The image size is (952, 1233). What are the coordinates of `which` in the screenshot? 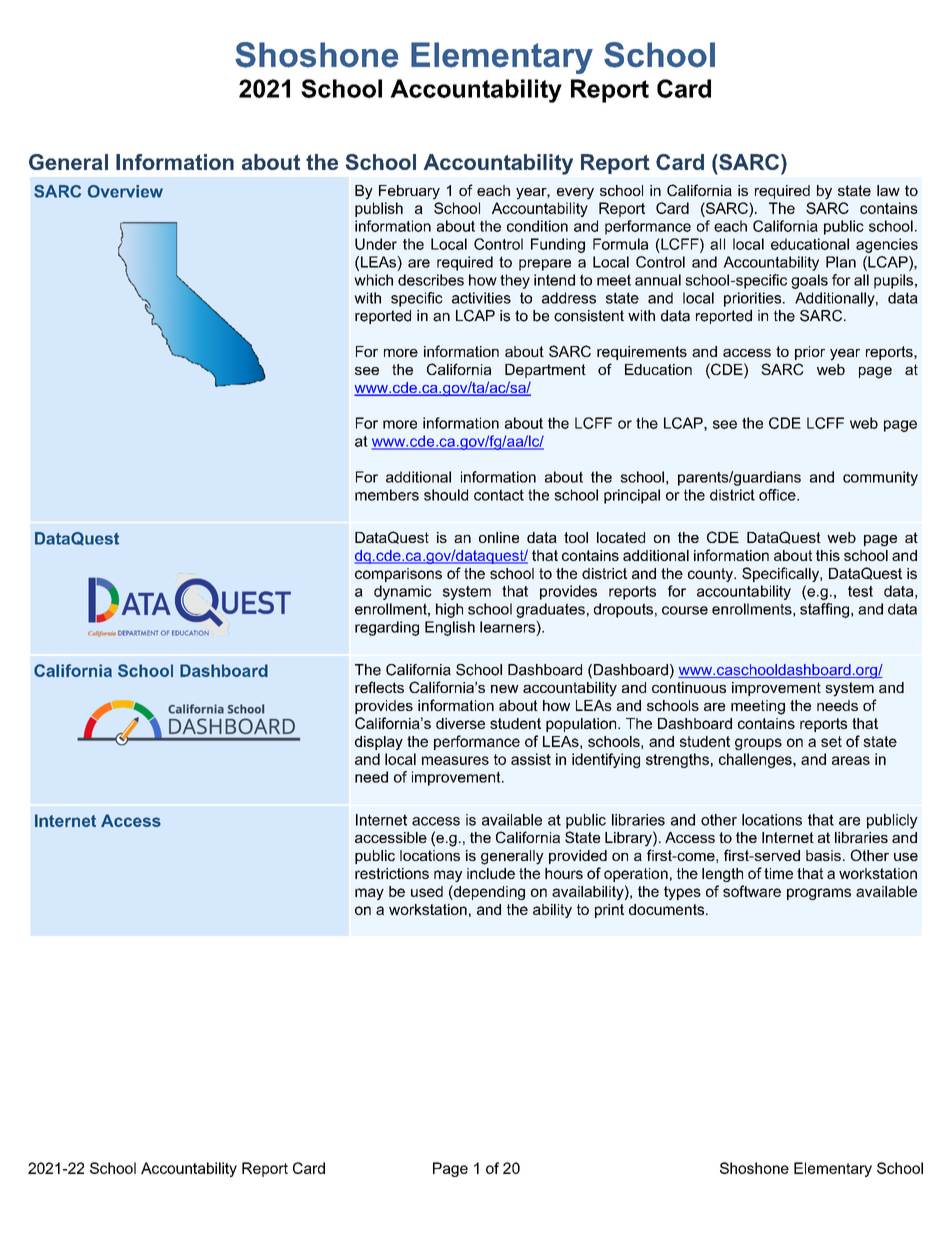 It's located at (373, 280).
